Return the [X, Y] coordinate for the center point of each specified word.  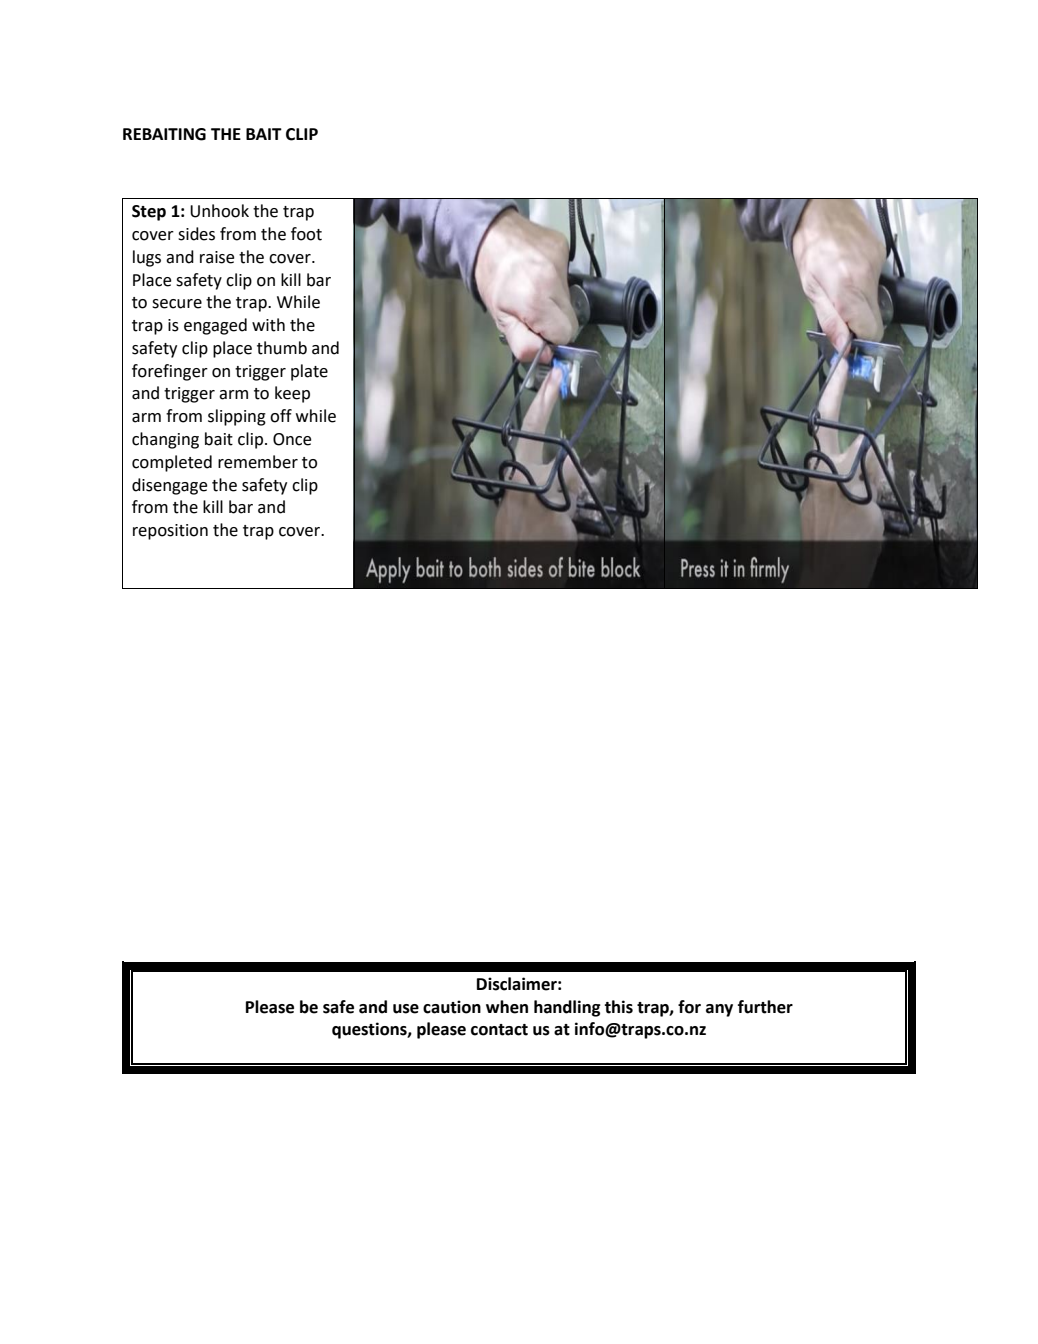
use [406, 1009]
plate [309, 372]
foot [306, 234]
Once [292, 439]
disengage [169, 486]
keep [292, 394]
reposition [170, 532]
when [507, 1007]
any [719, 1010]
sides [196, 234]
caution [452, 1007]
